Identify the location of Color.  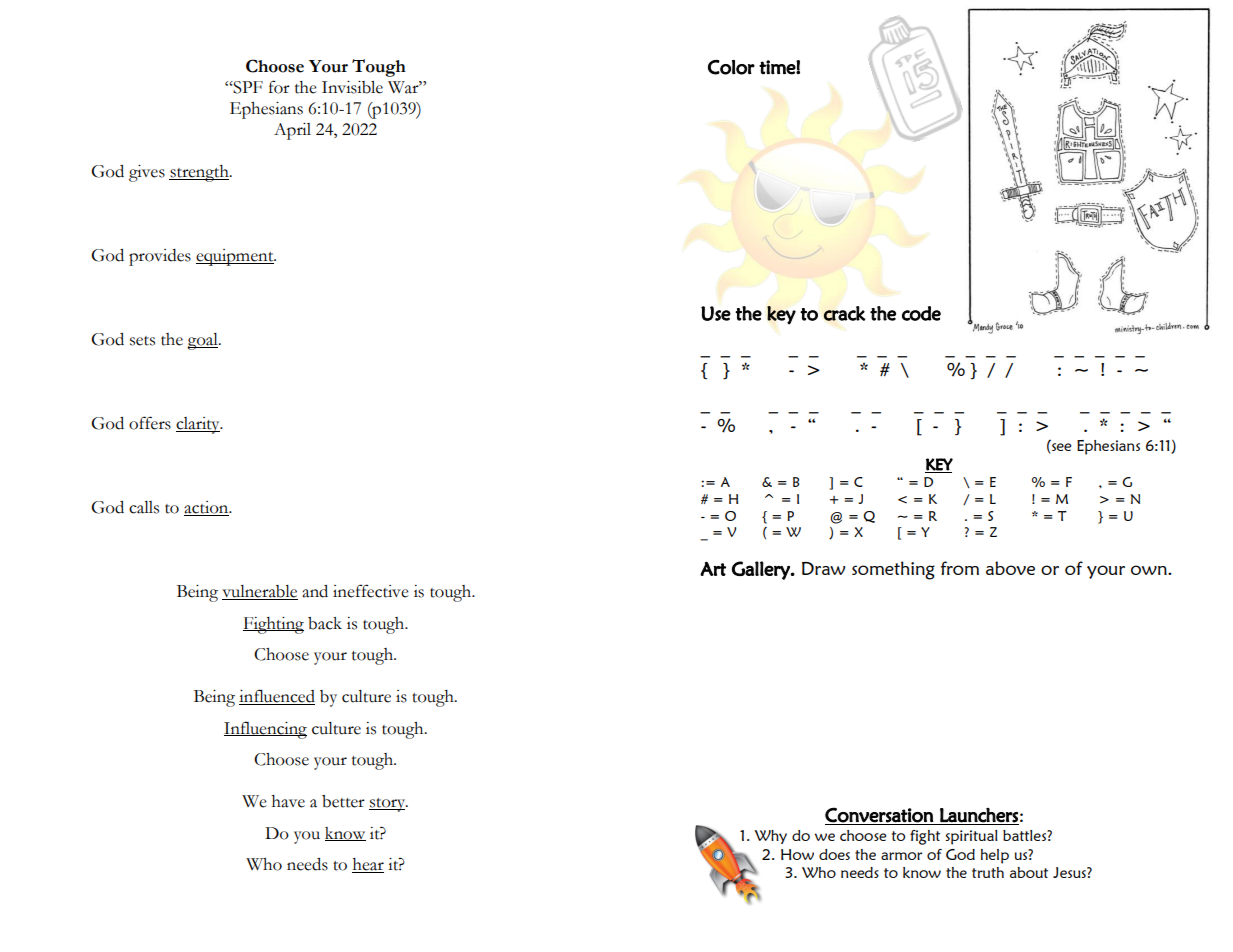
(731, 67).
